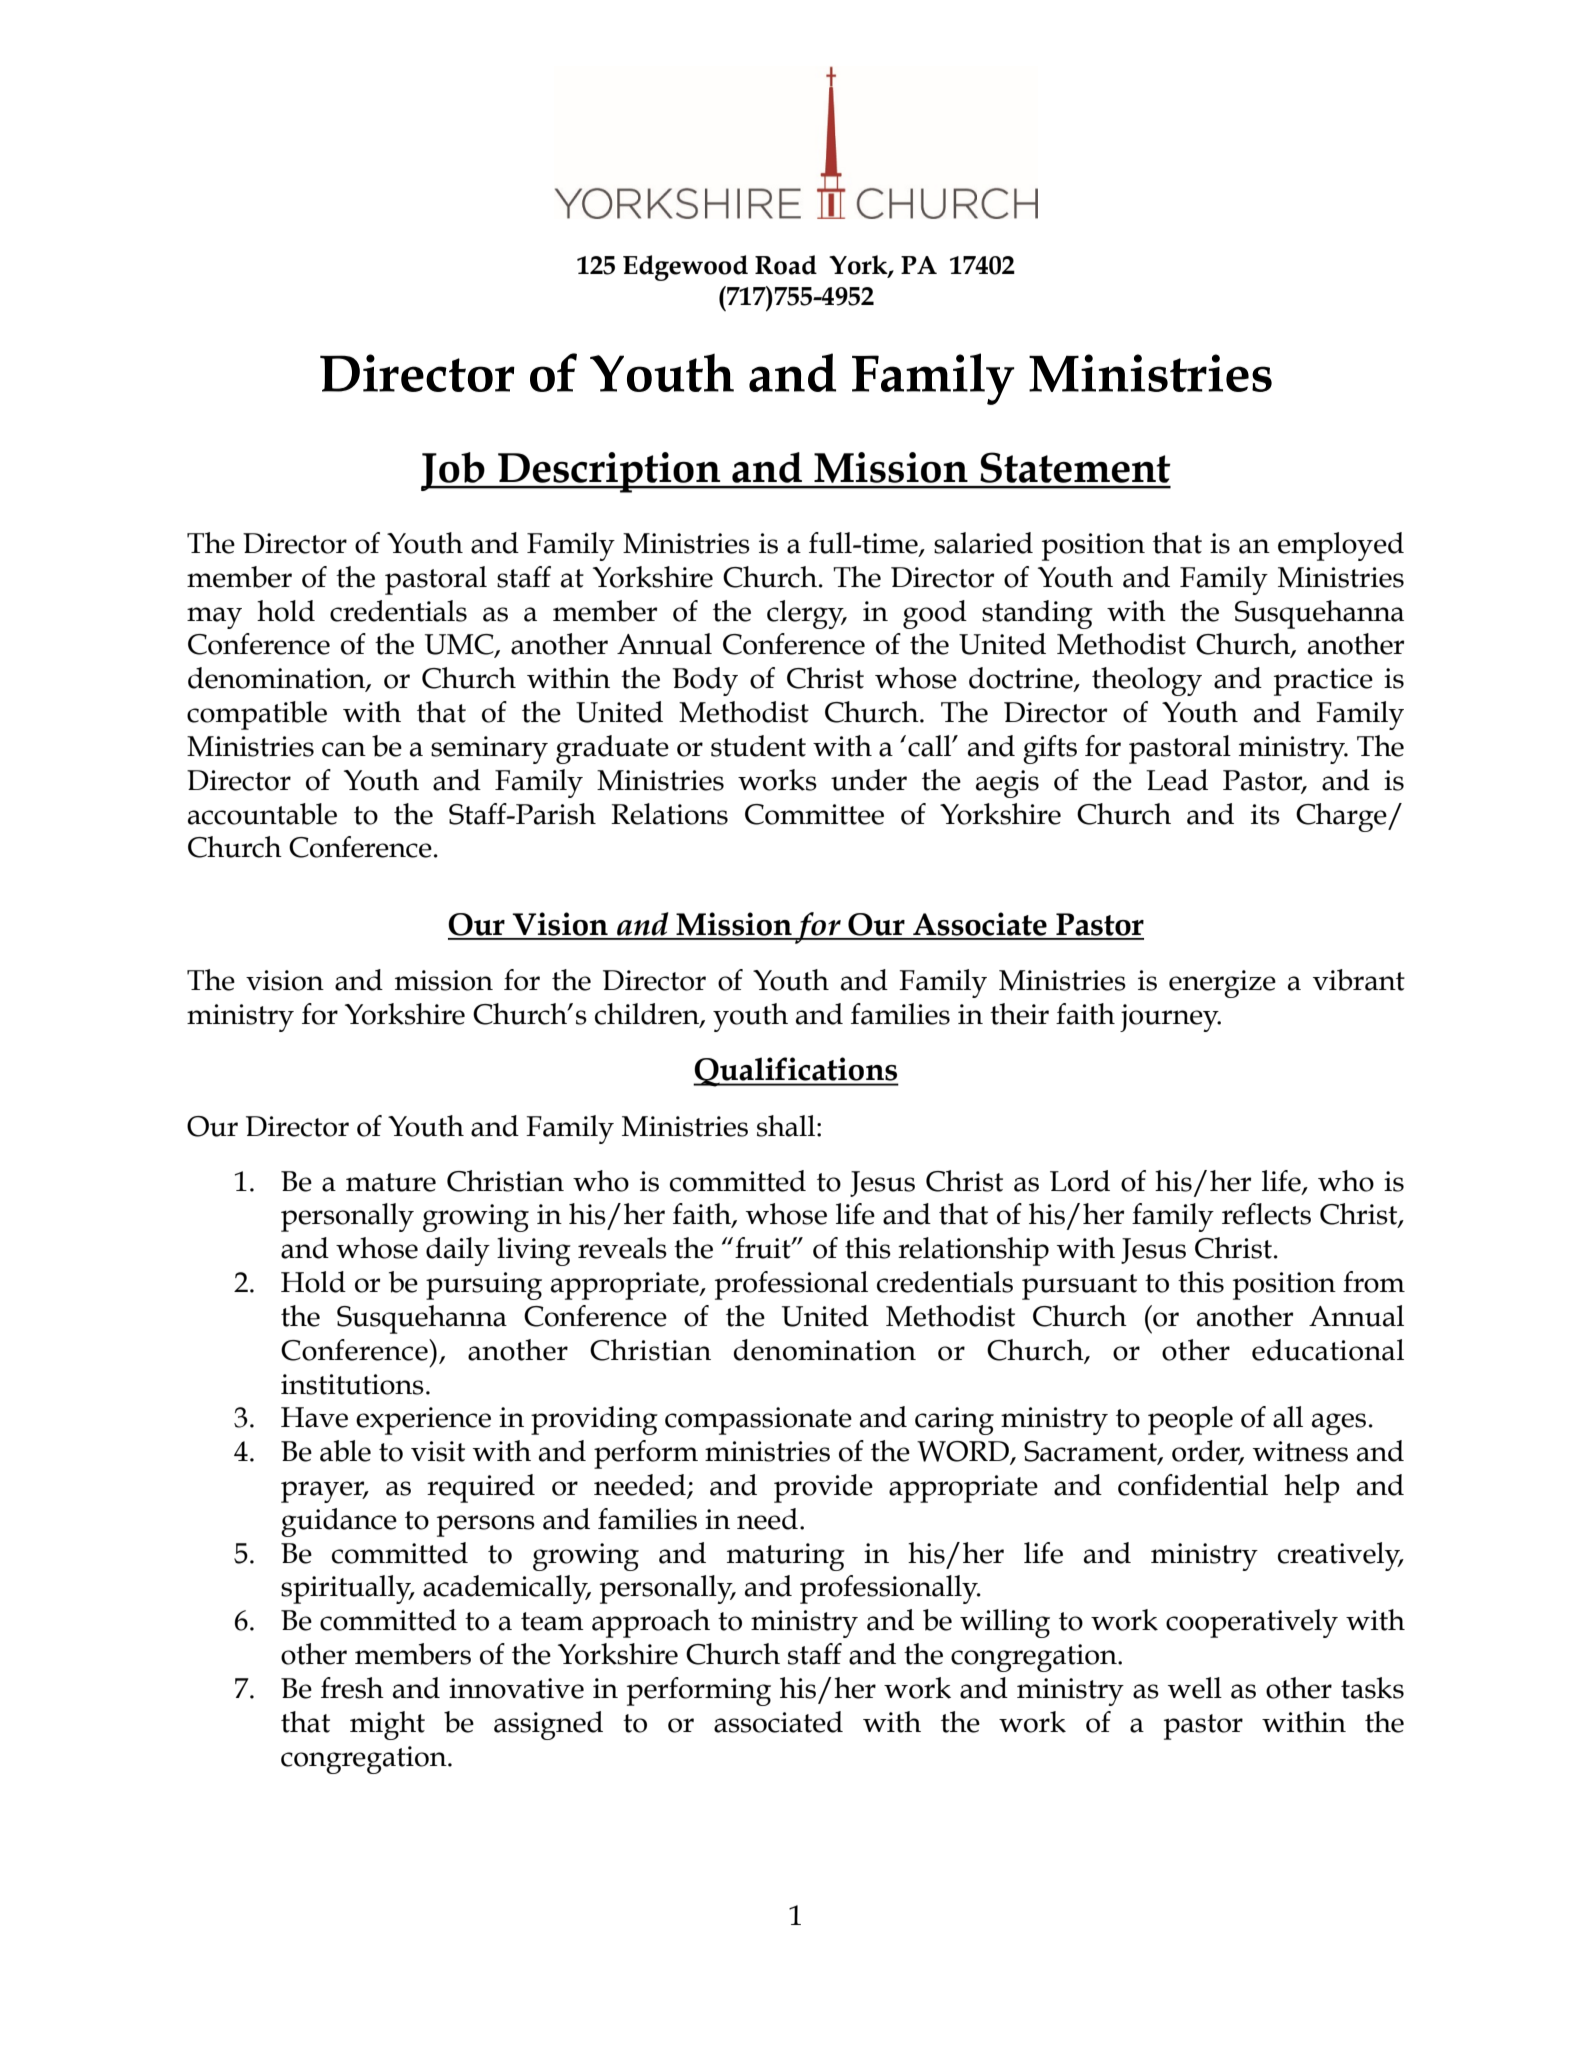 This screenshot has height=2061, width=1592. Describe the element at coordinates (1177, 780) in the screenshot. I see `Lead` at that location.
